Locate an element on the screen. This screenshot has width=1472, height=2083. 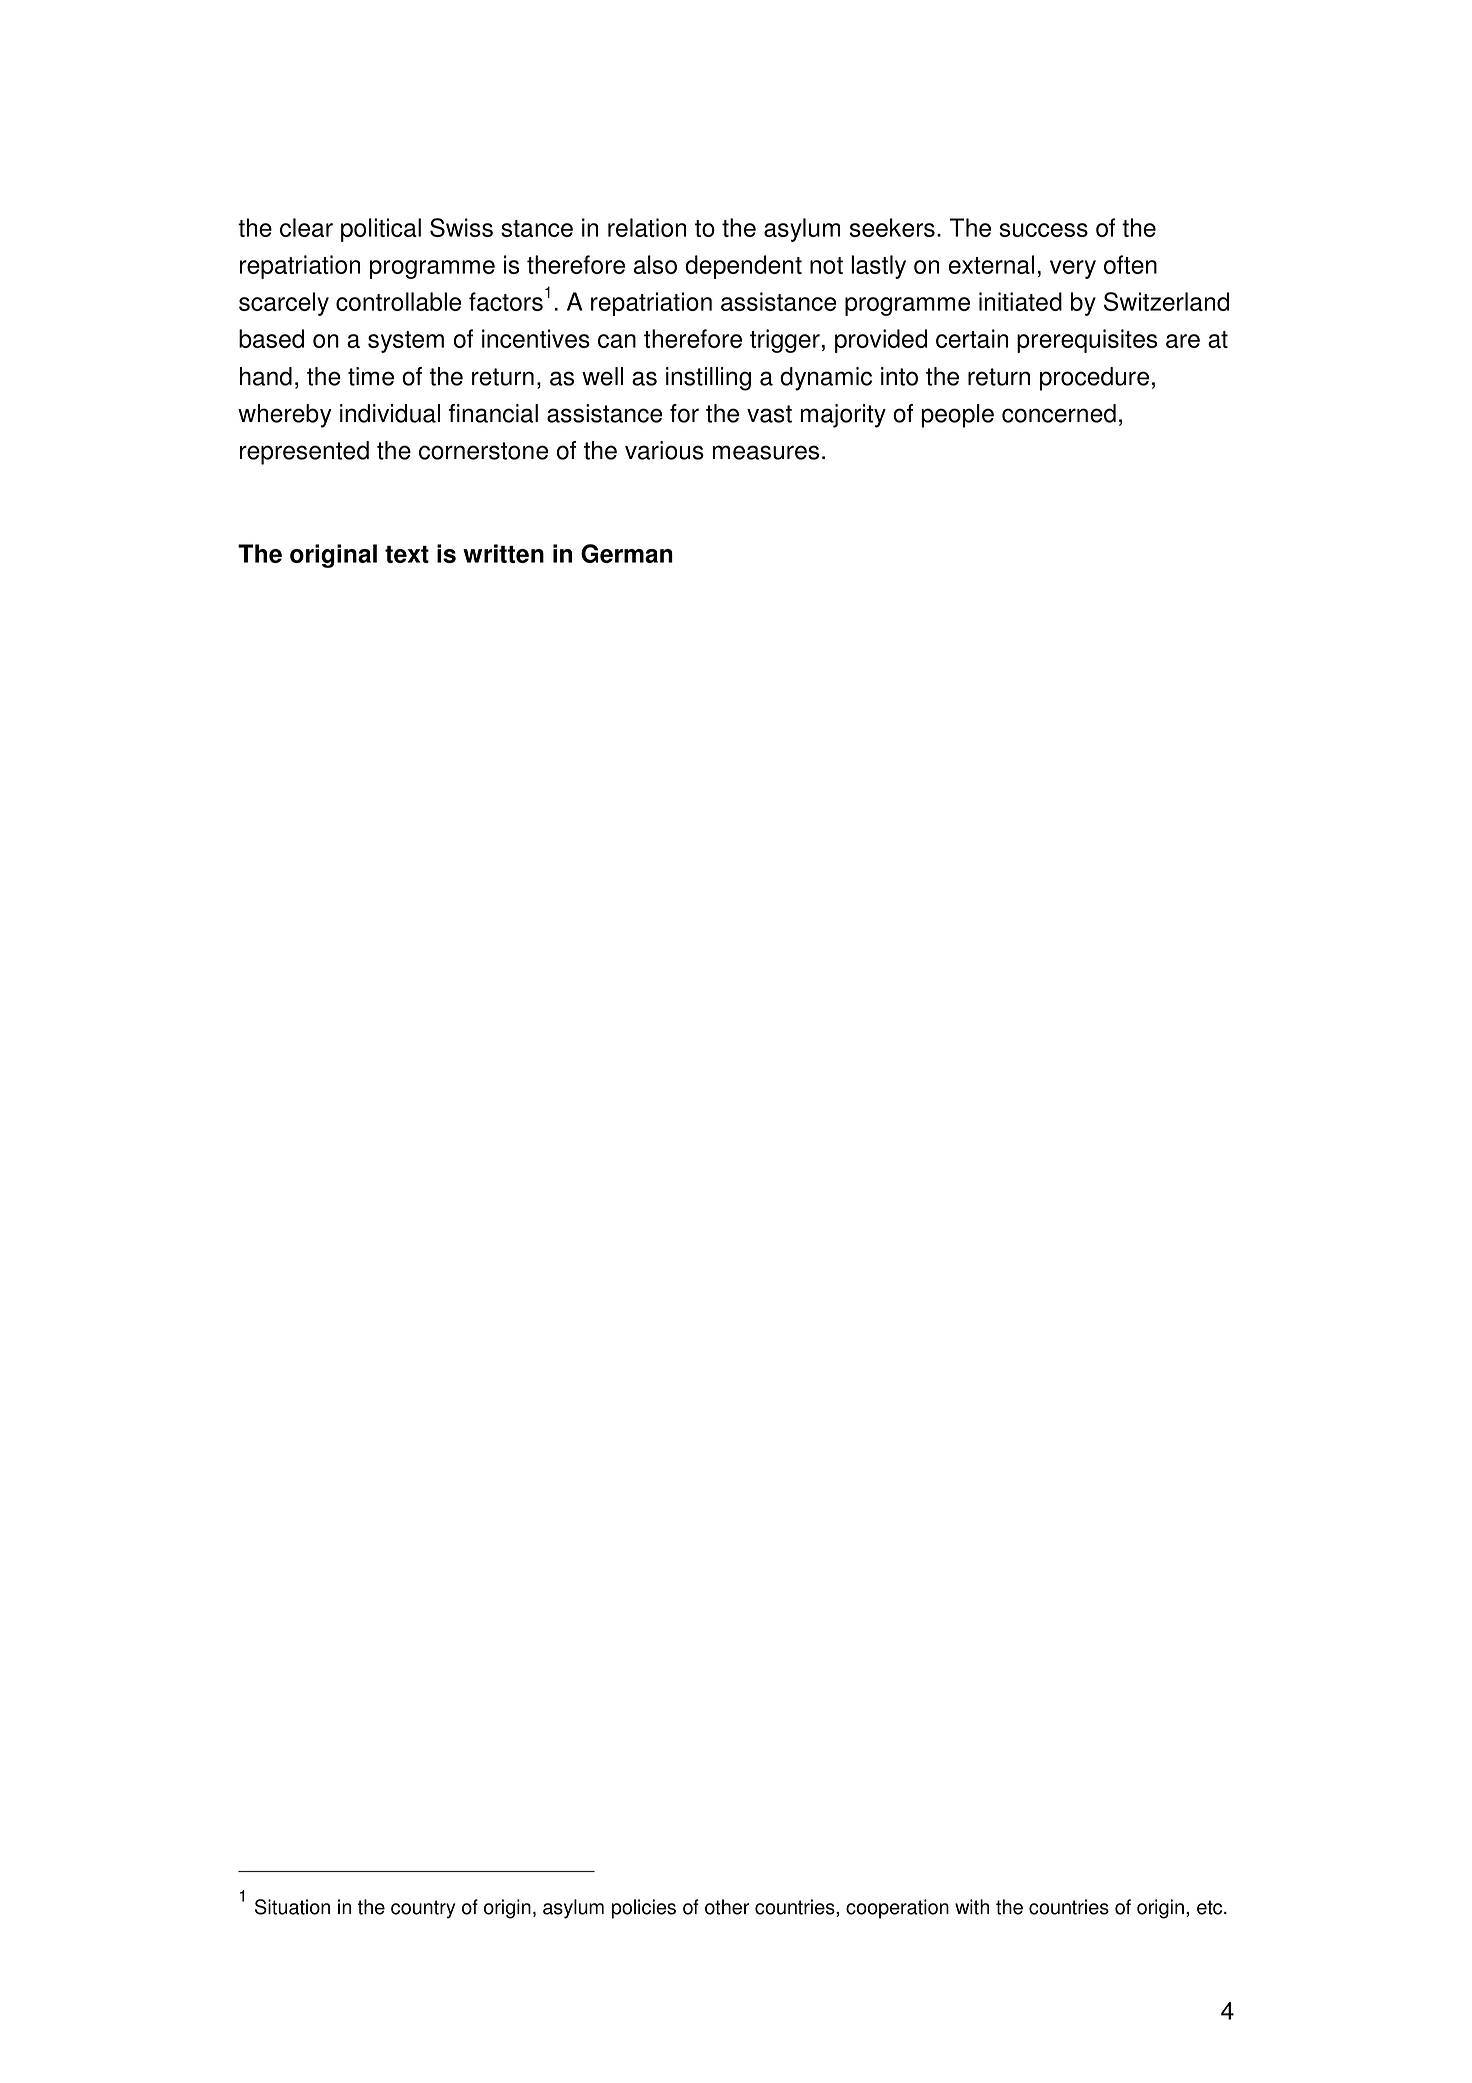
Situation is located at coordinates (292, 1907).
